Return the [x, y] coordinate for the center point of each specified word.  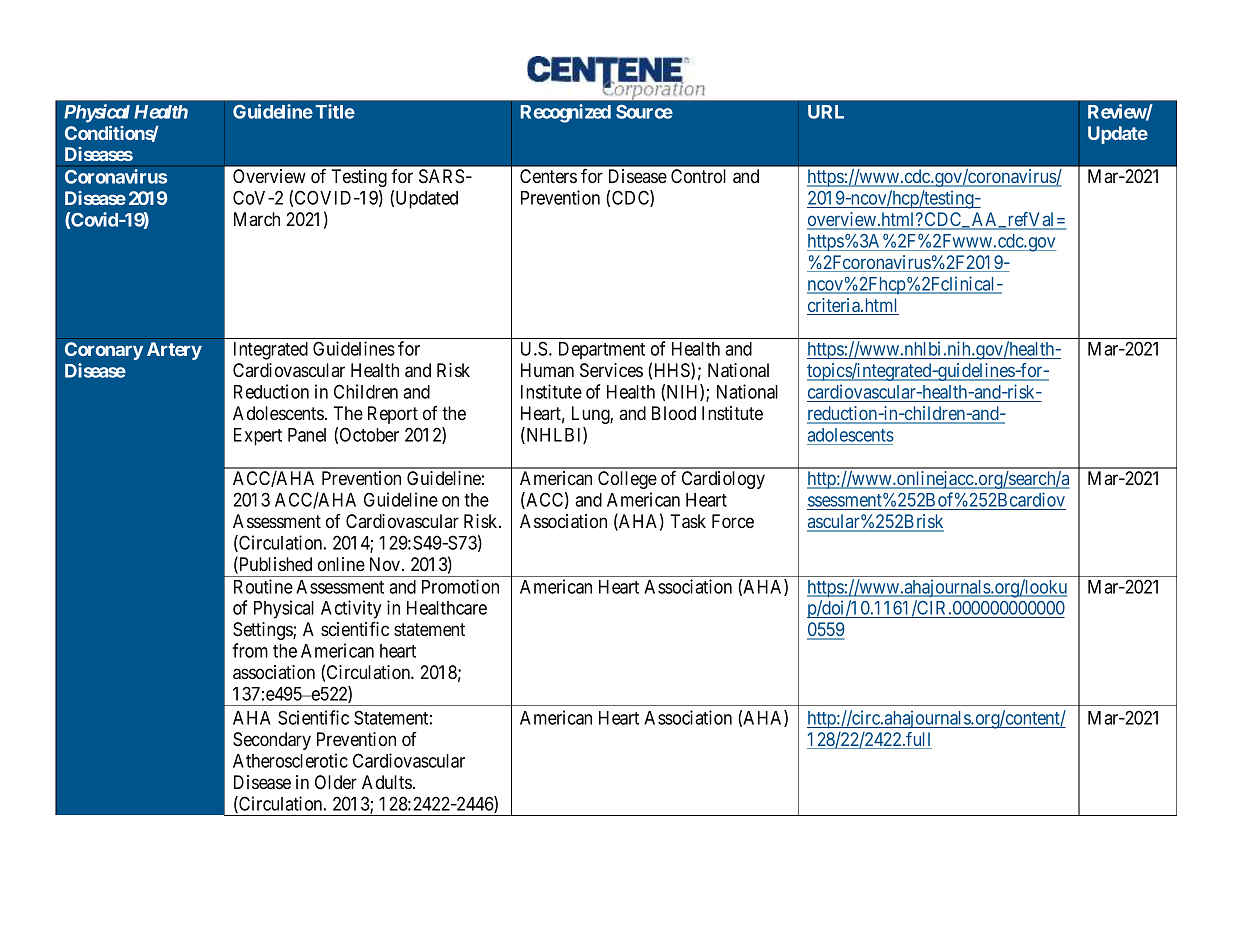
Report [393, 415]
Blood [674, 413]
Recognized [566, 113]
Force [733, 521]
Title [335, 111]
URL [826, 112]
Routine [263, 586]
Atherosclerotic [290, 760]
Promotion [460, 586]
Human [547, 370]
